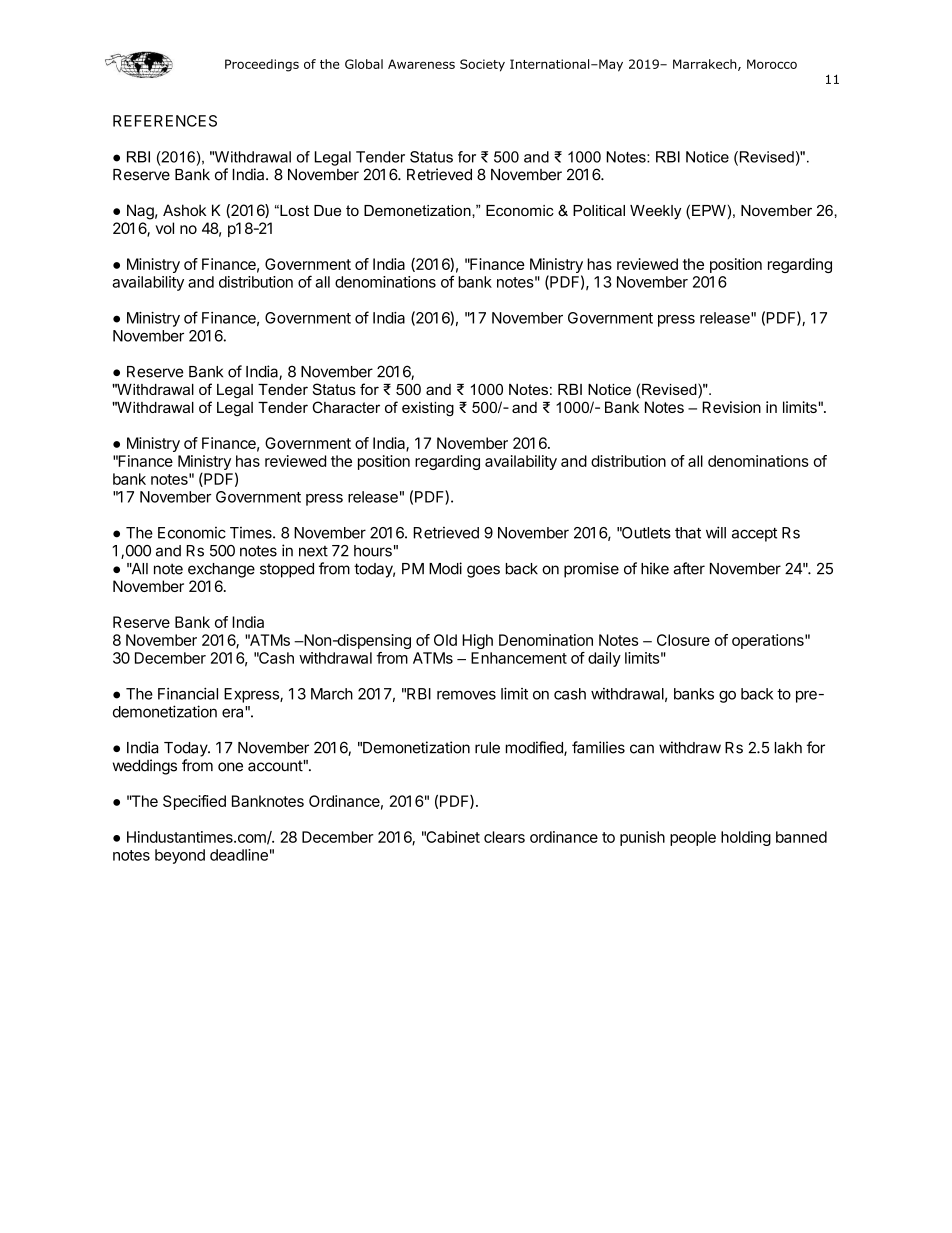 This document has height=1233, width=952. What do you see at coordinates (346, 407) in the document?
I see `Character` at bounding box center [346, 407].
